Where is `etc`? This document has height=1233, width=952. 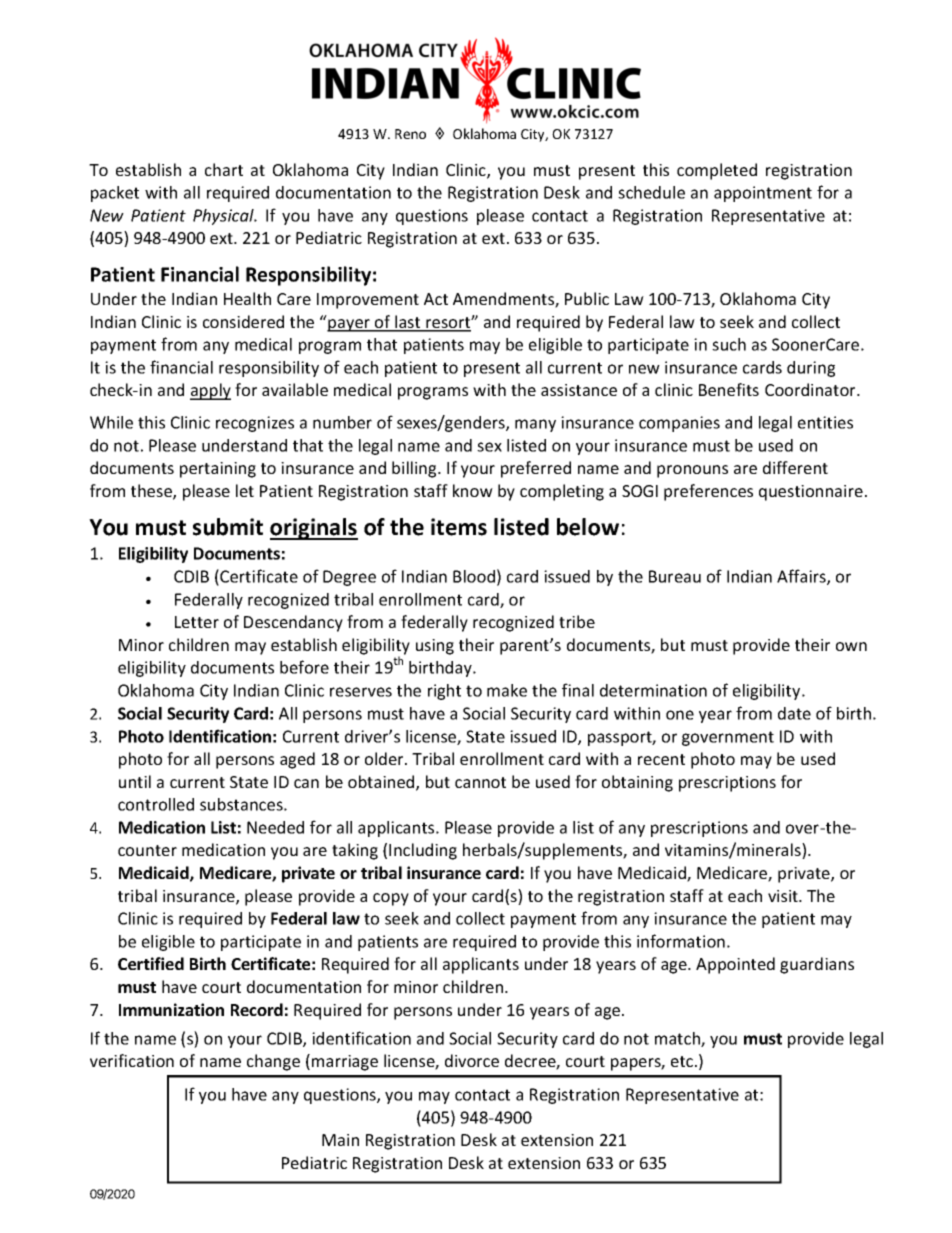 etc is located at coordinates (683, 1061).
